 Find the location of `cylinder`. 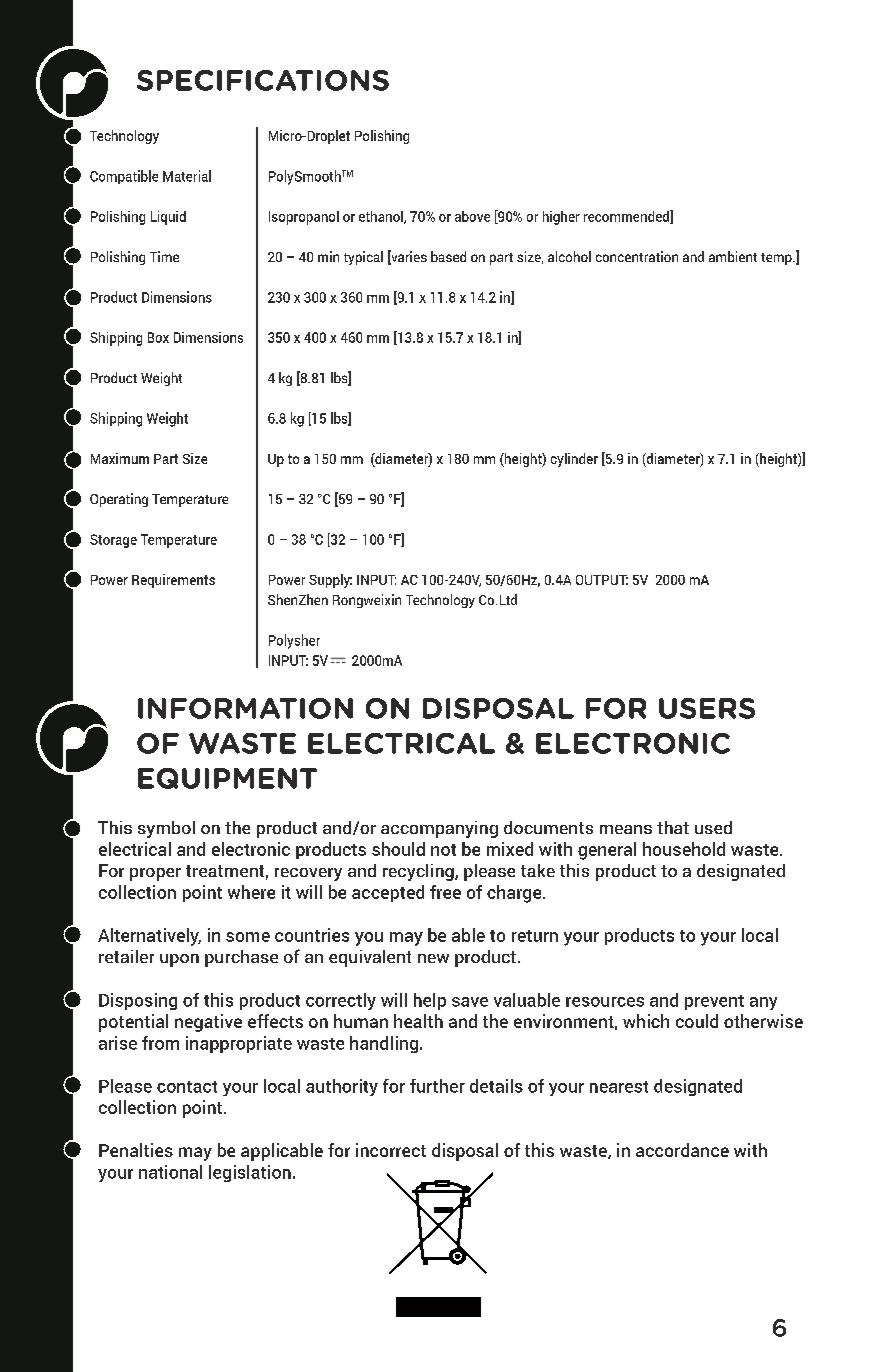

cylinder is located at coordinates (574, 460).
